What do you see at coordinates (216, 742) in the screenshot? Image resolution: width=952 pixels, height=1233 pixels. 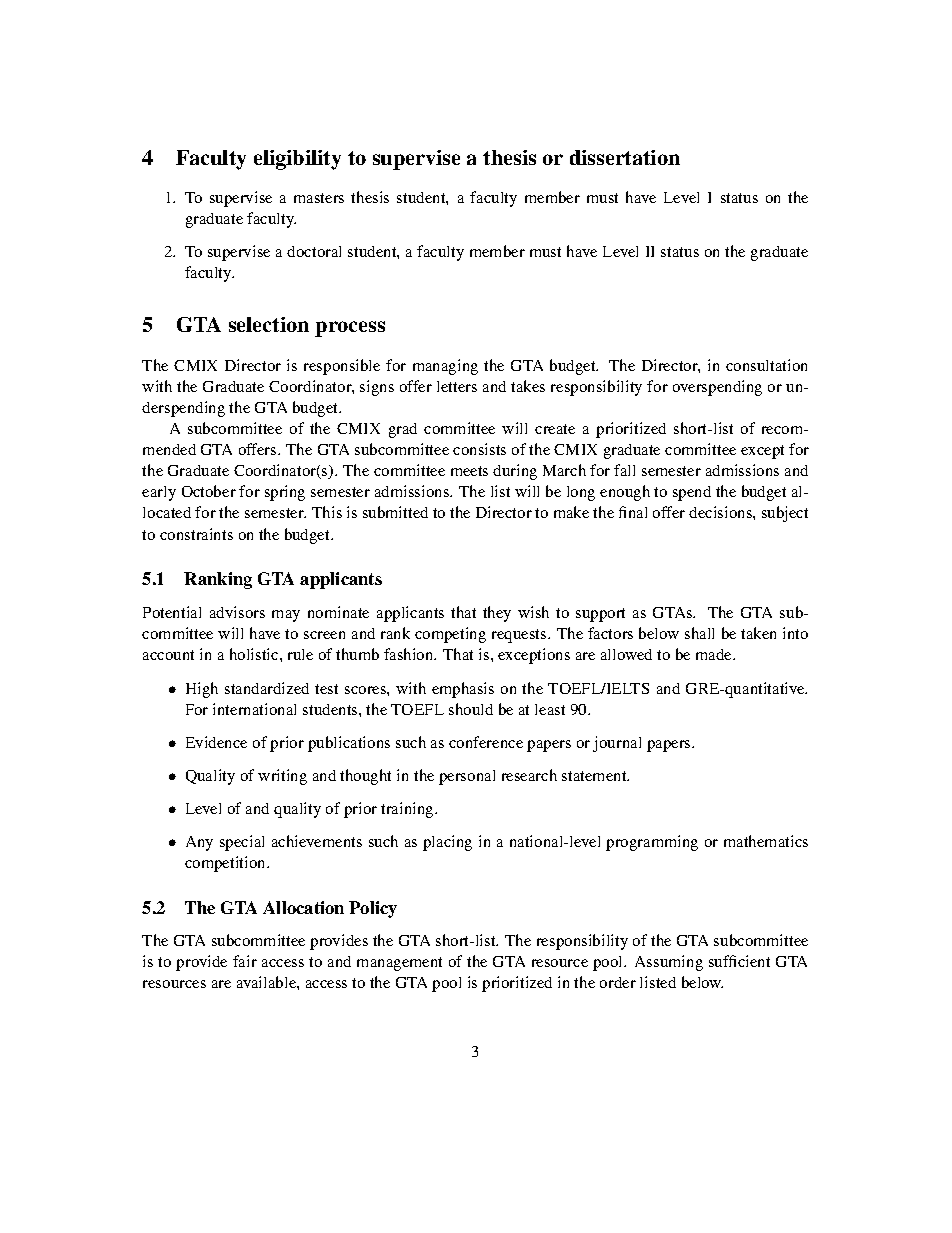 I see `Evidence` at bounding box center [216, 742].
